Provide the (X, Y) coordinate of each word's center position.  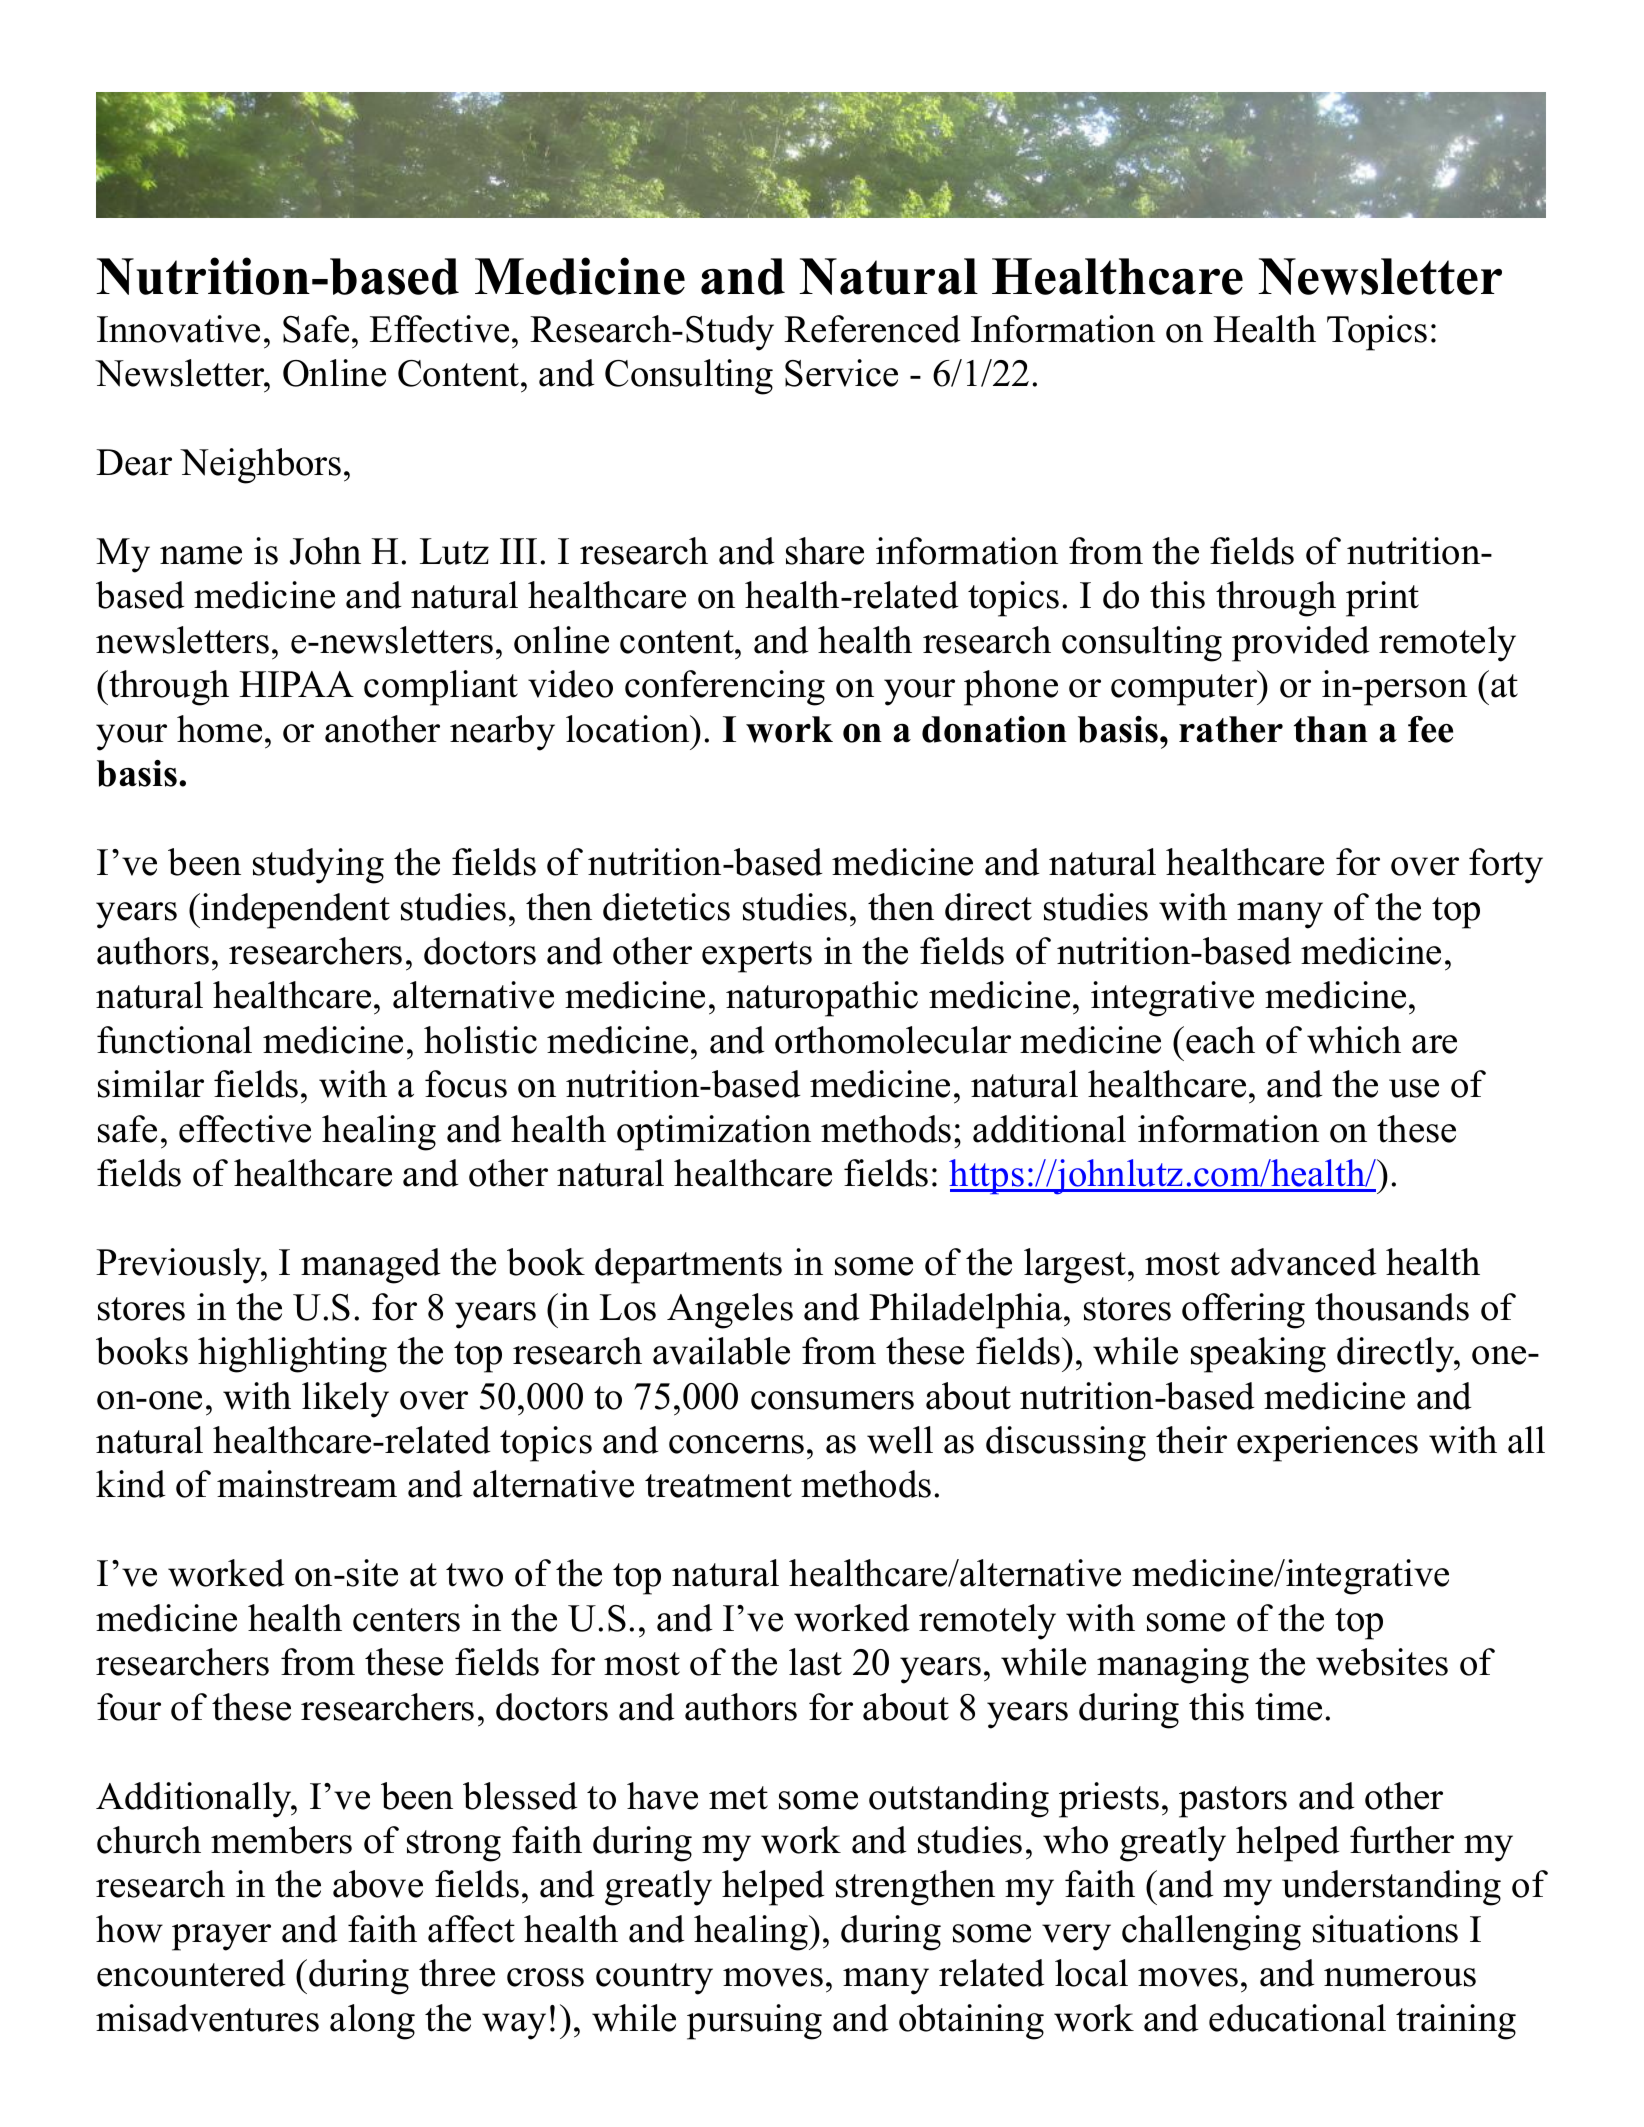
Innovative (178, 329)
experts (757, 957)
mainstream (307, 1484)
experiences (1327, 1444)
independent (295, 911)
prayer (221, 1937)
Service (841, 373)
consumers (832, 1400)
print (1382, 599)
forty (1506, 866)
